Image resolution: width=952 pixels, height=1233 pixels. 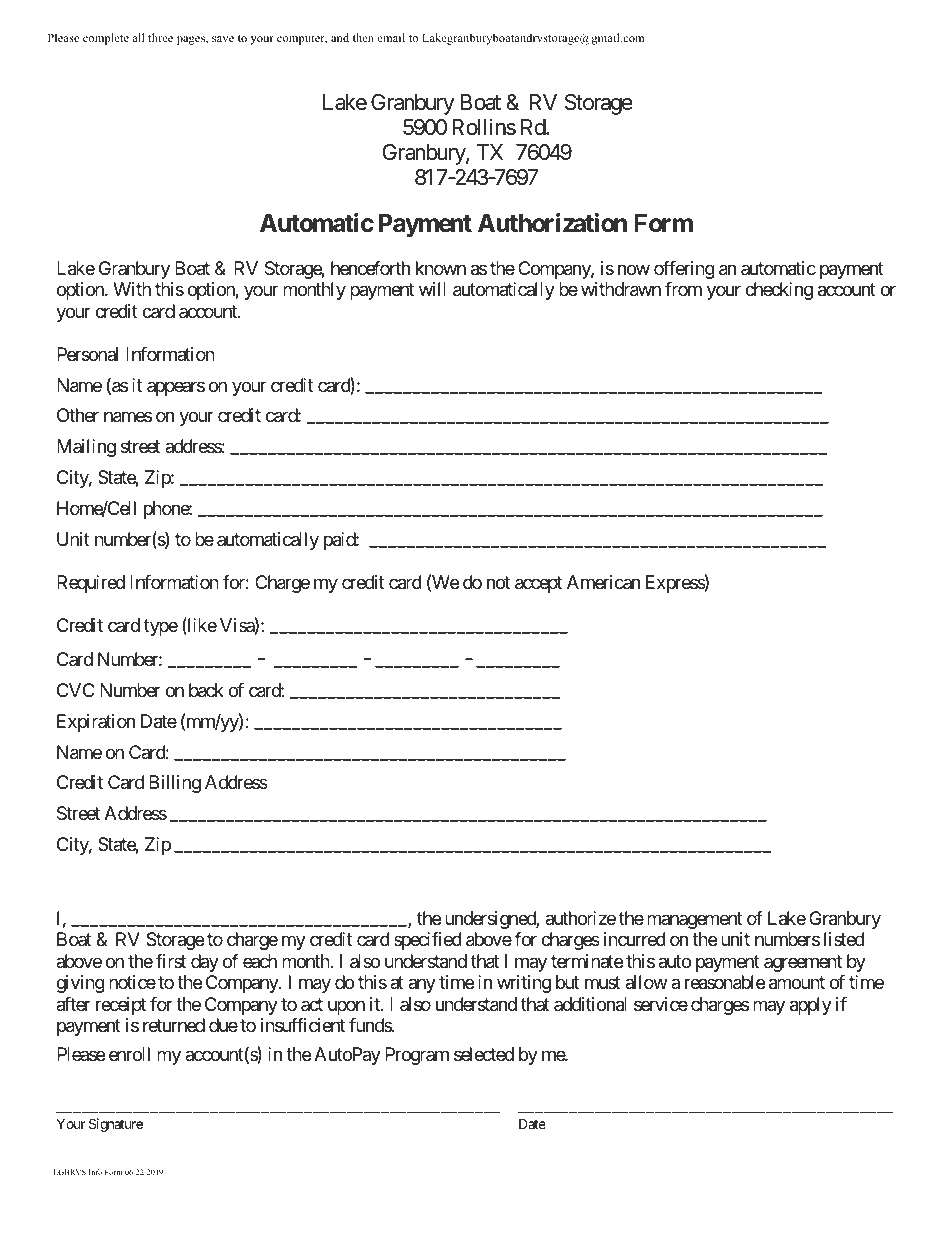 I want to click on selected, so click(x=484, y=1054).
